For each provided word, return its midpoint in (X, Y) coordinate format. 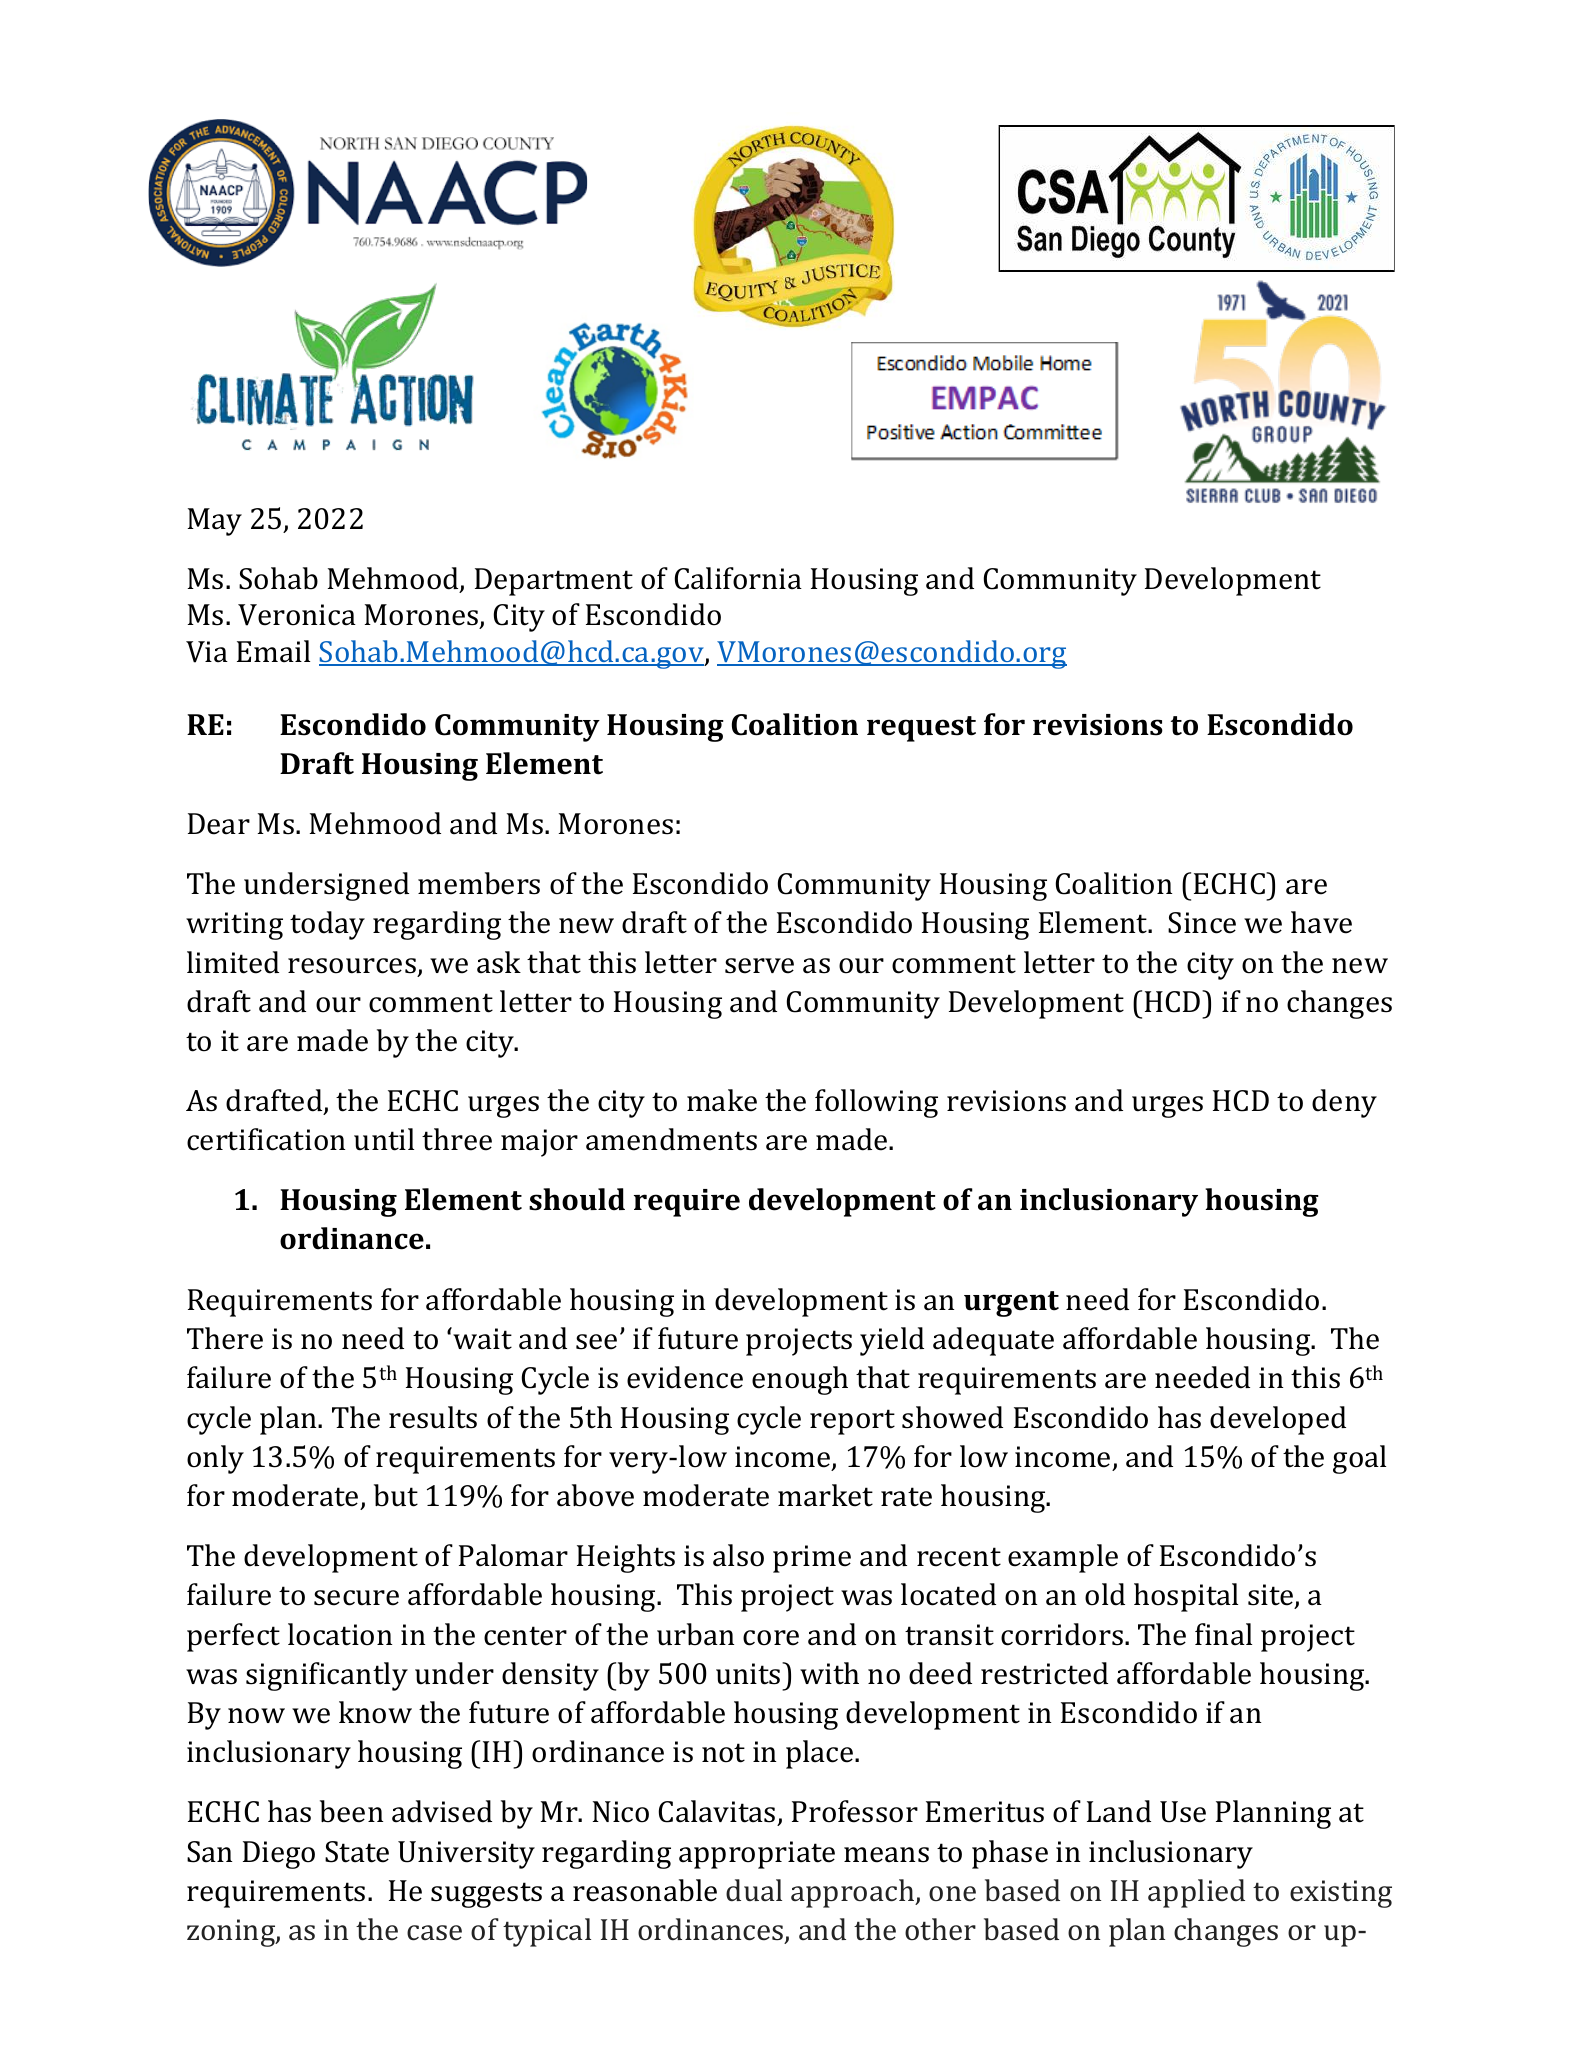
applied (1196, 1893)
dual (754, 1890)
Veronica (297, 615)
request (921, 729)
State (357, 1852)
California (738, 578)
